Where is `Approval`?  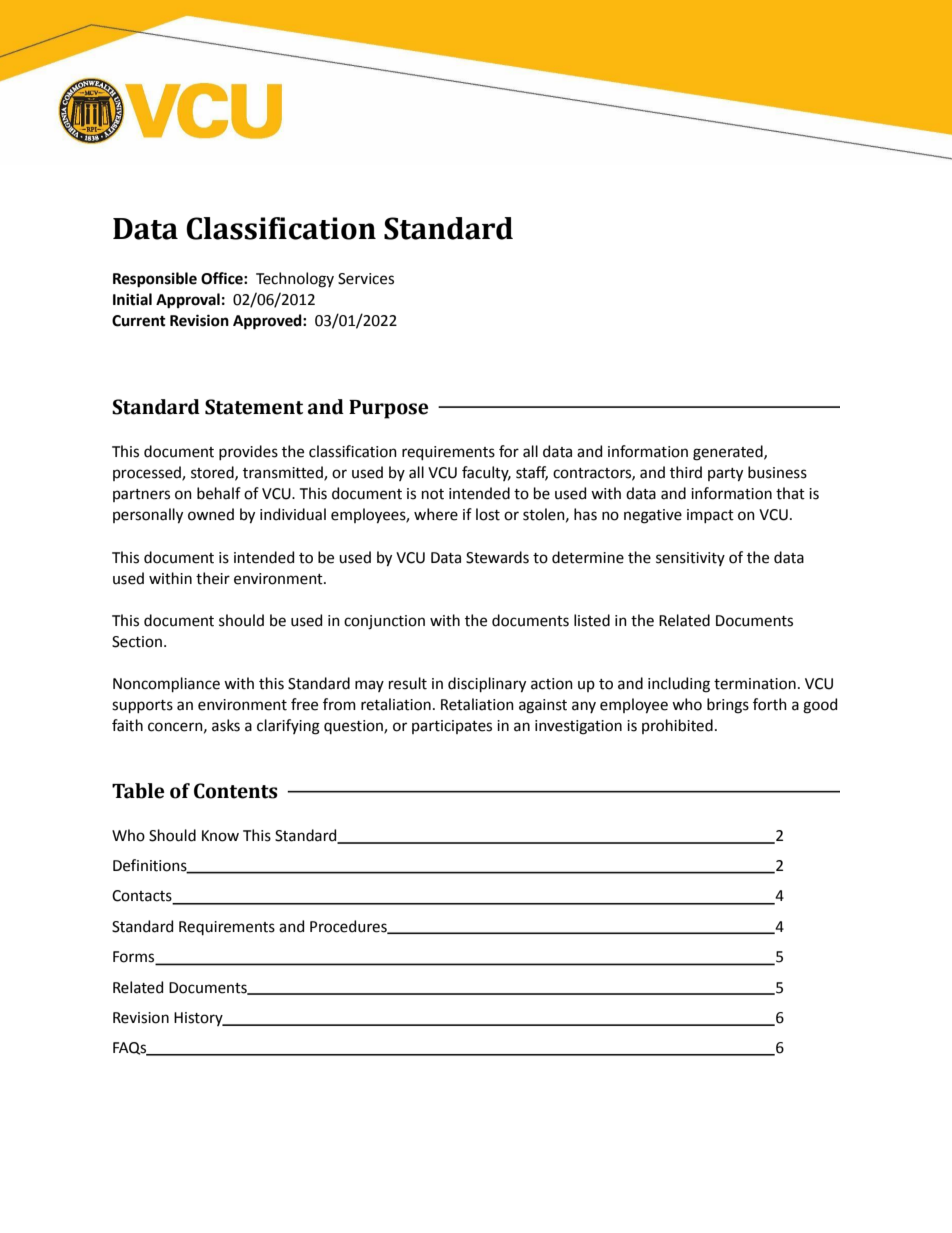
Approval is located at coordinates (188, 301).
